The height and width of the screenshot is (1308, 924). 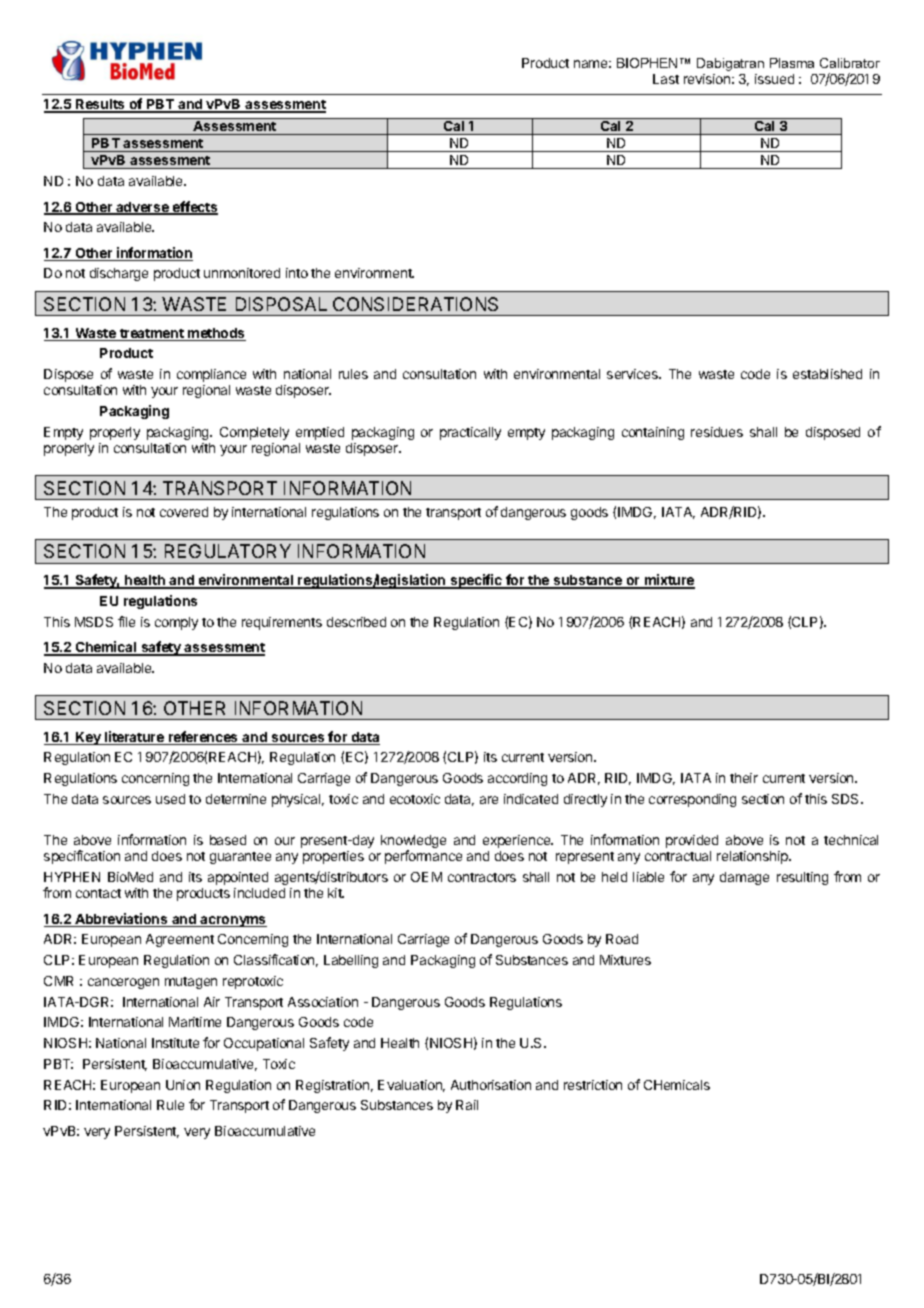 What do you see at coordinates (717, 432) in the screenshot?
I see `residues` at bounding box center [717, 432].
